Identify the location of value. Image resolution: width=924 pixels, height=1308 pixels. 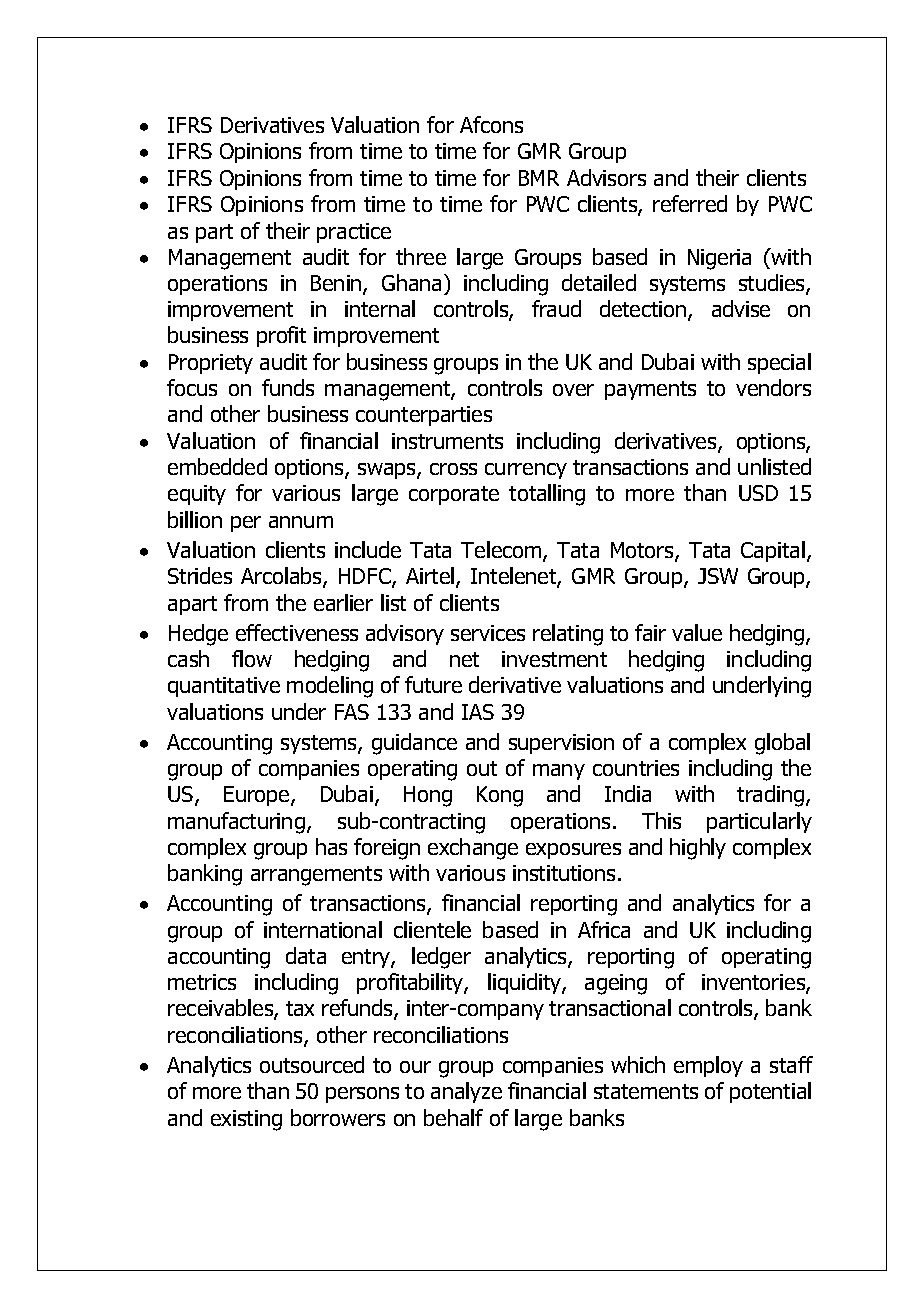
(697, 632).
